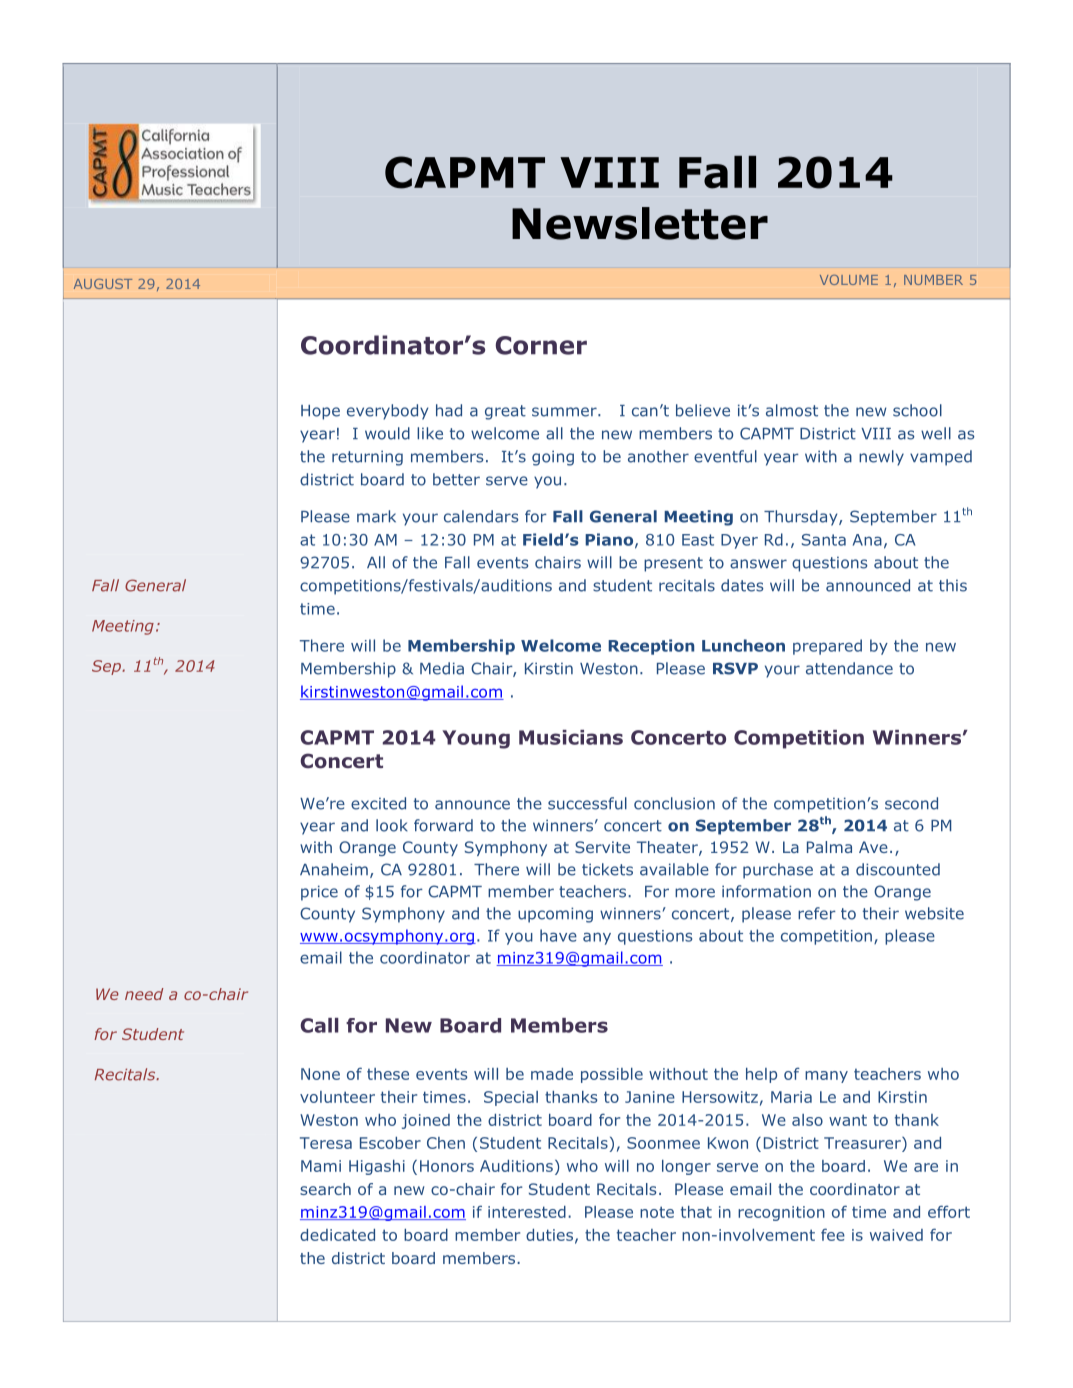 The image size is (1073, 1388). I want to click on have, so click(558, 935).
